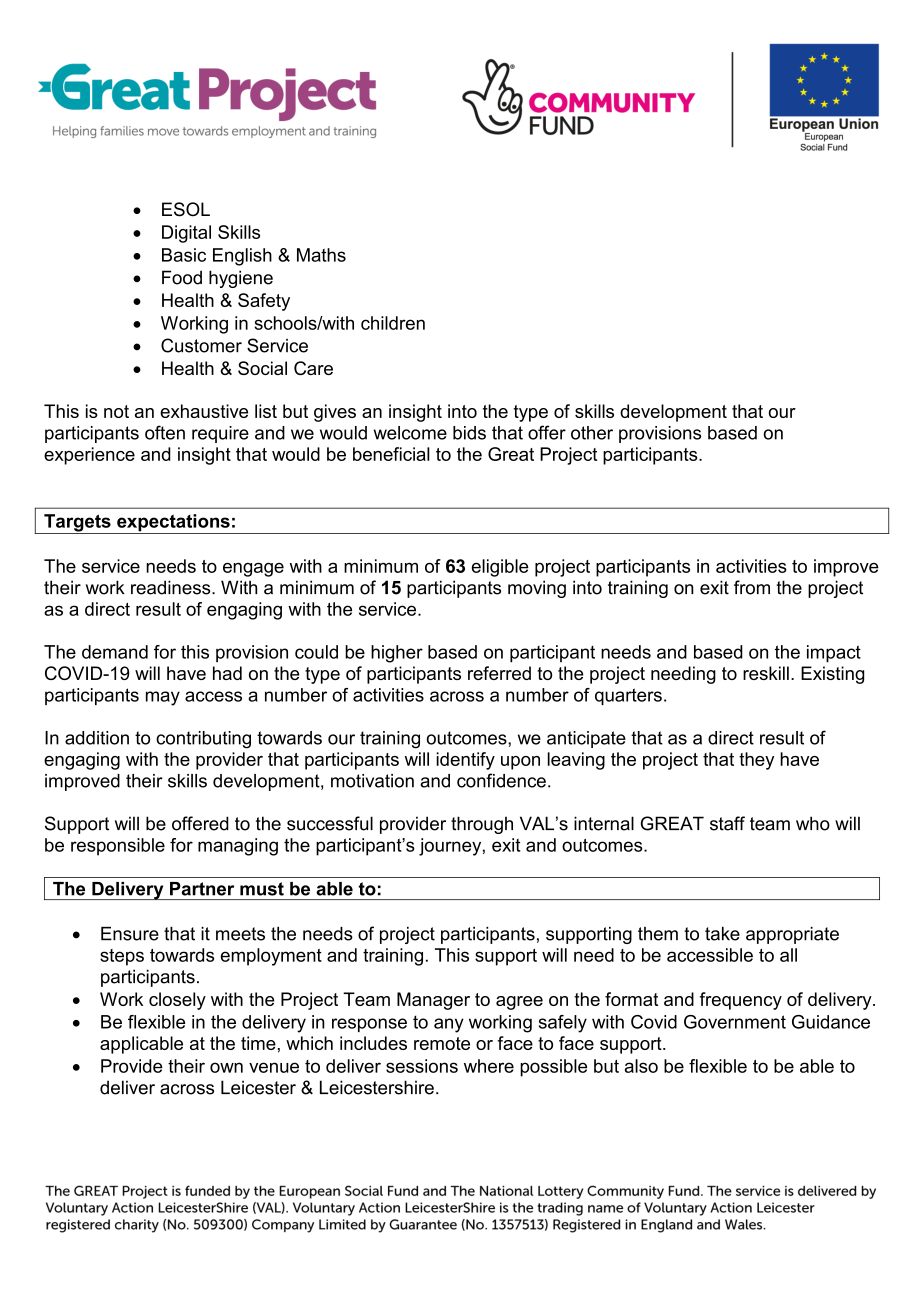 Image resolution: width=924 pixels, height=1309 pixels. Describe the element at coordinates (173, 524) in the screenshot. I see `expectations` at that location.
